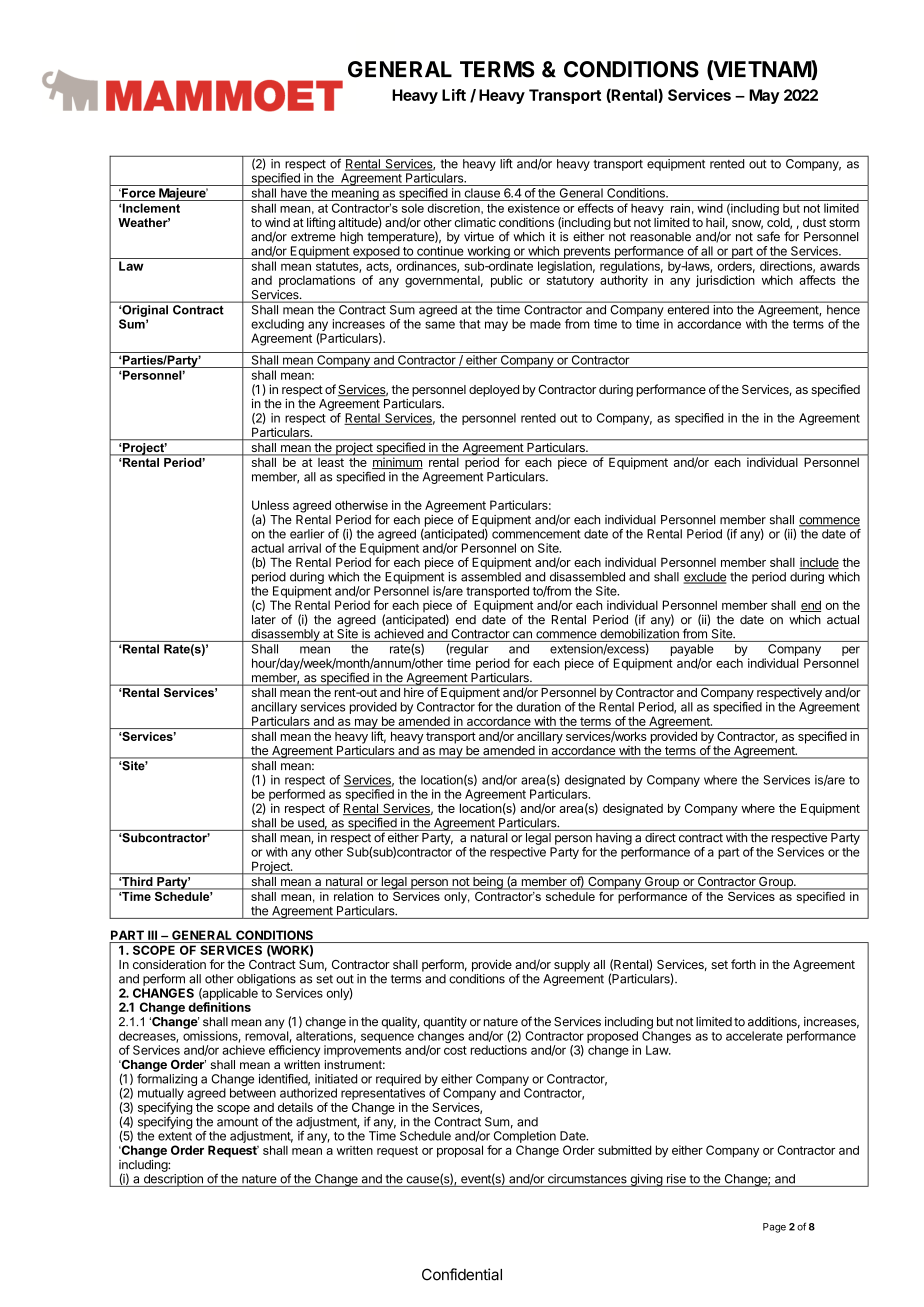 The height and width of the screenshot is (1307, 924). Describe the element at coordinates (479, 237) in the screenshot. I see `virtue` at that location.
